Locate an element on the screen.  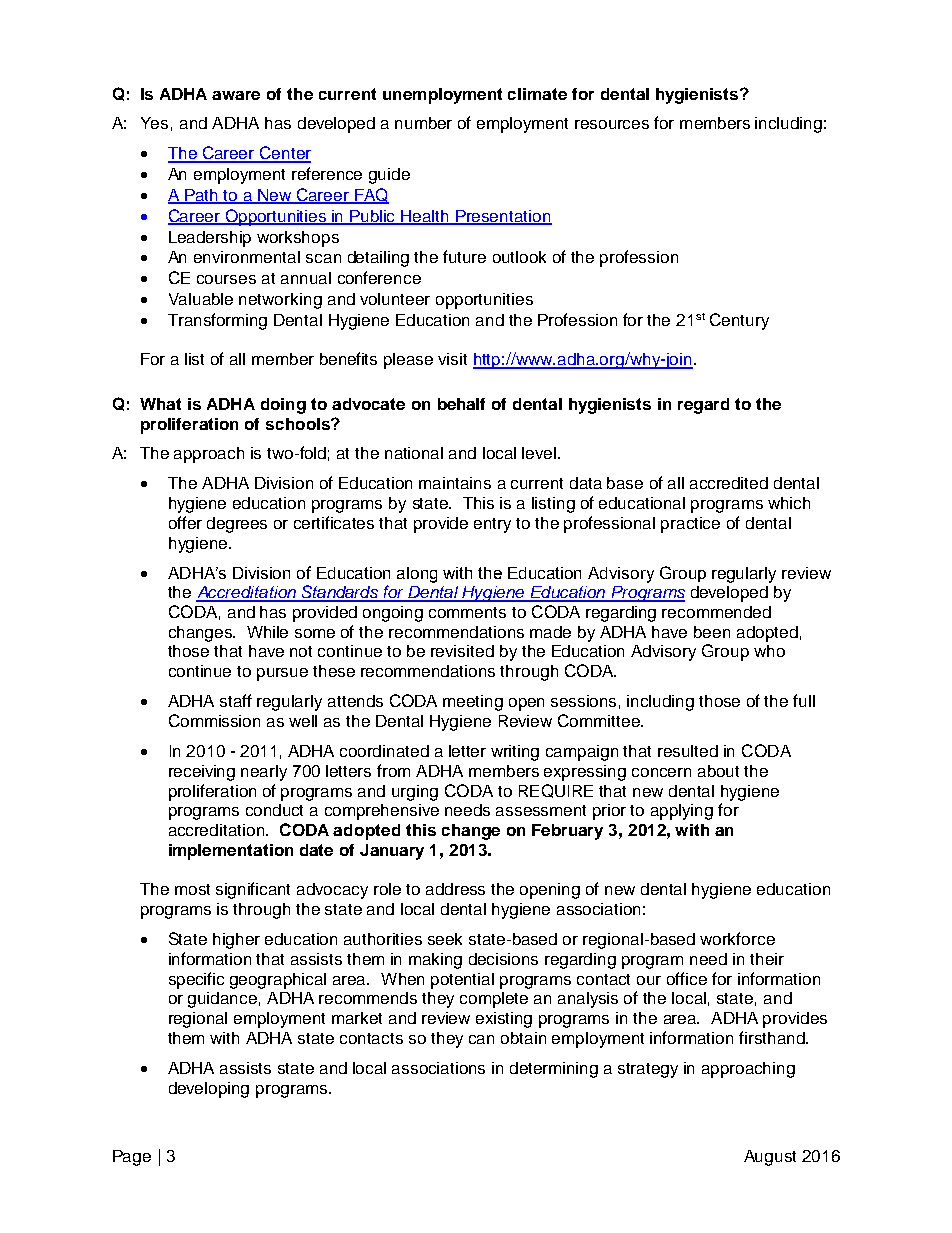
aware is located at coordinates (236, 95).
